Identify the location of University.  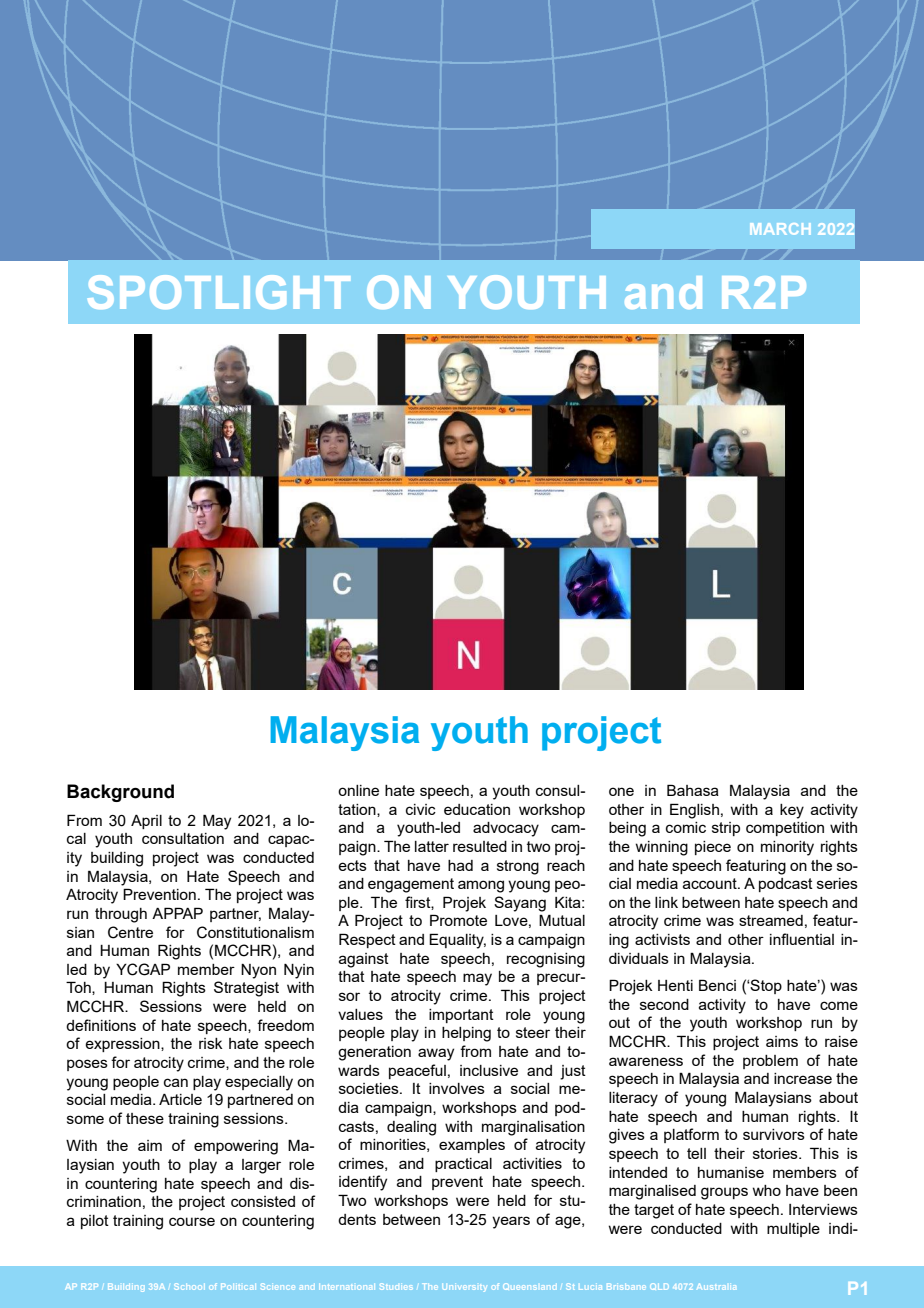
(465, 1288).
